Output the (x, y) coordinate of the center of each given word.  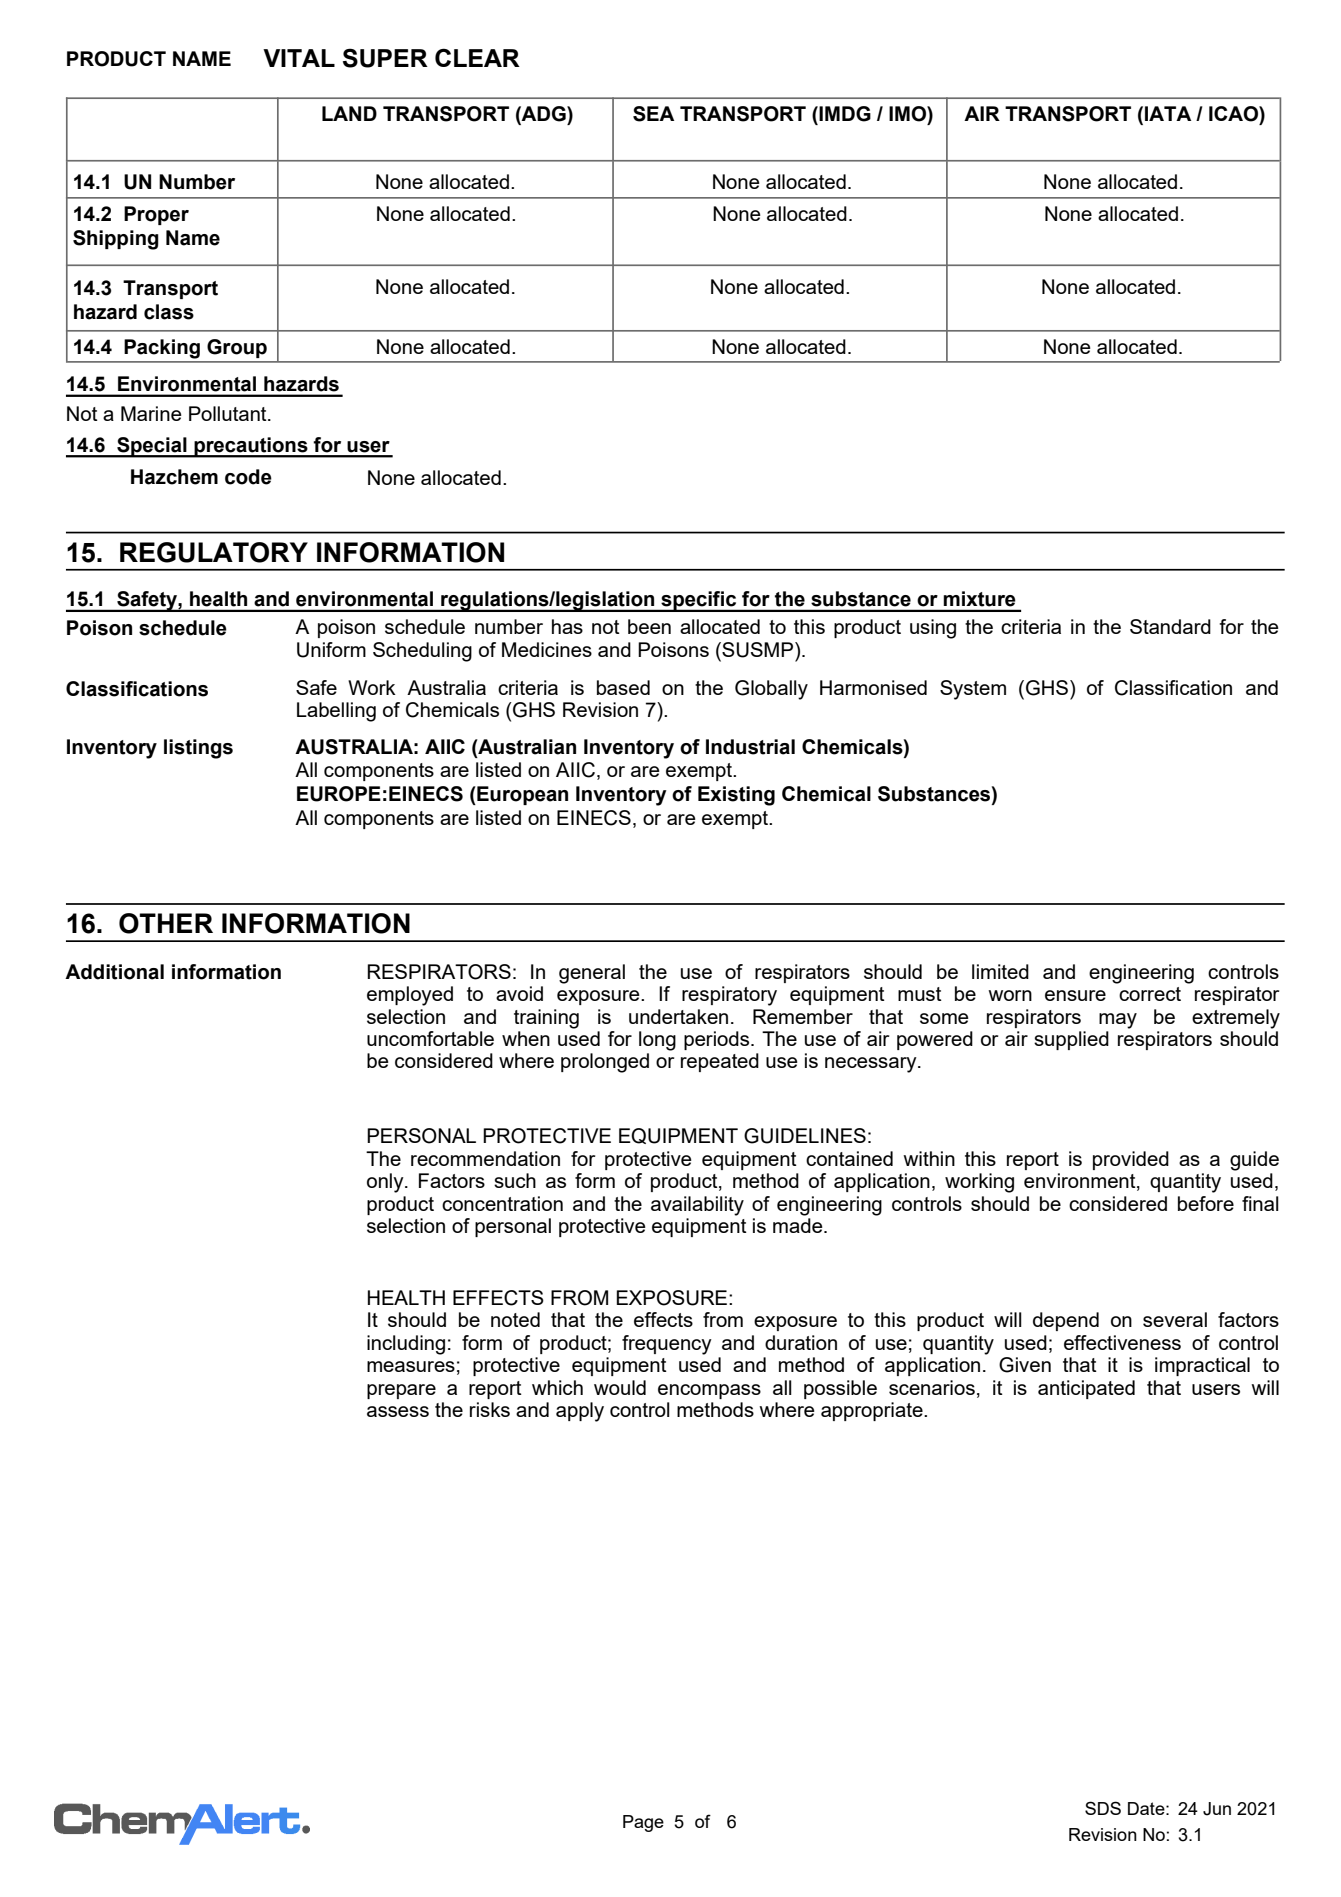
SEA (653, 114)
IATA (1168, 113)
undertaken (678, 1016)
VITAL (299, 58)
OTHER (166, 923)
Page (643, 1823)
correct (1150, 994)
